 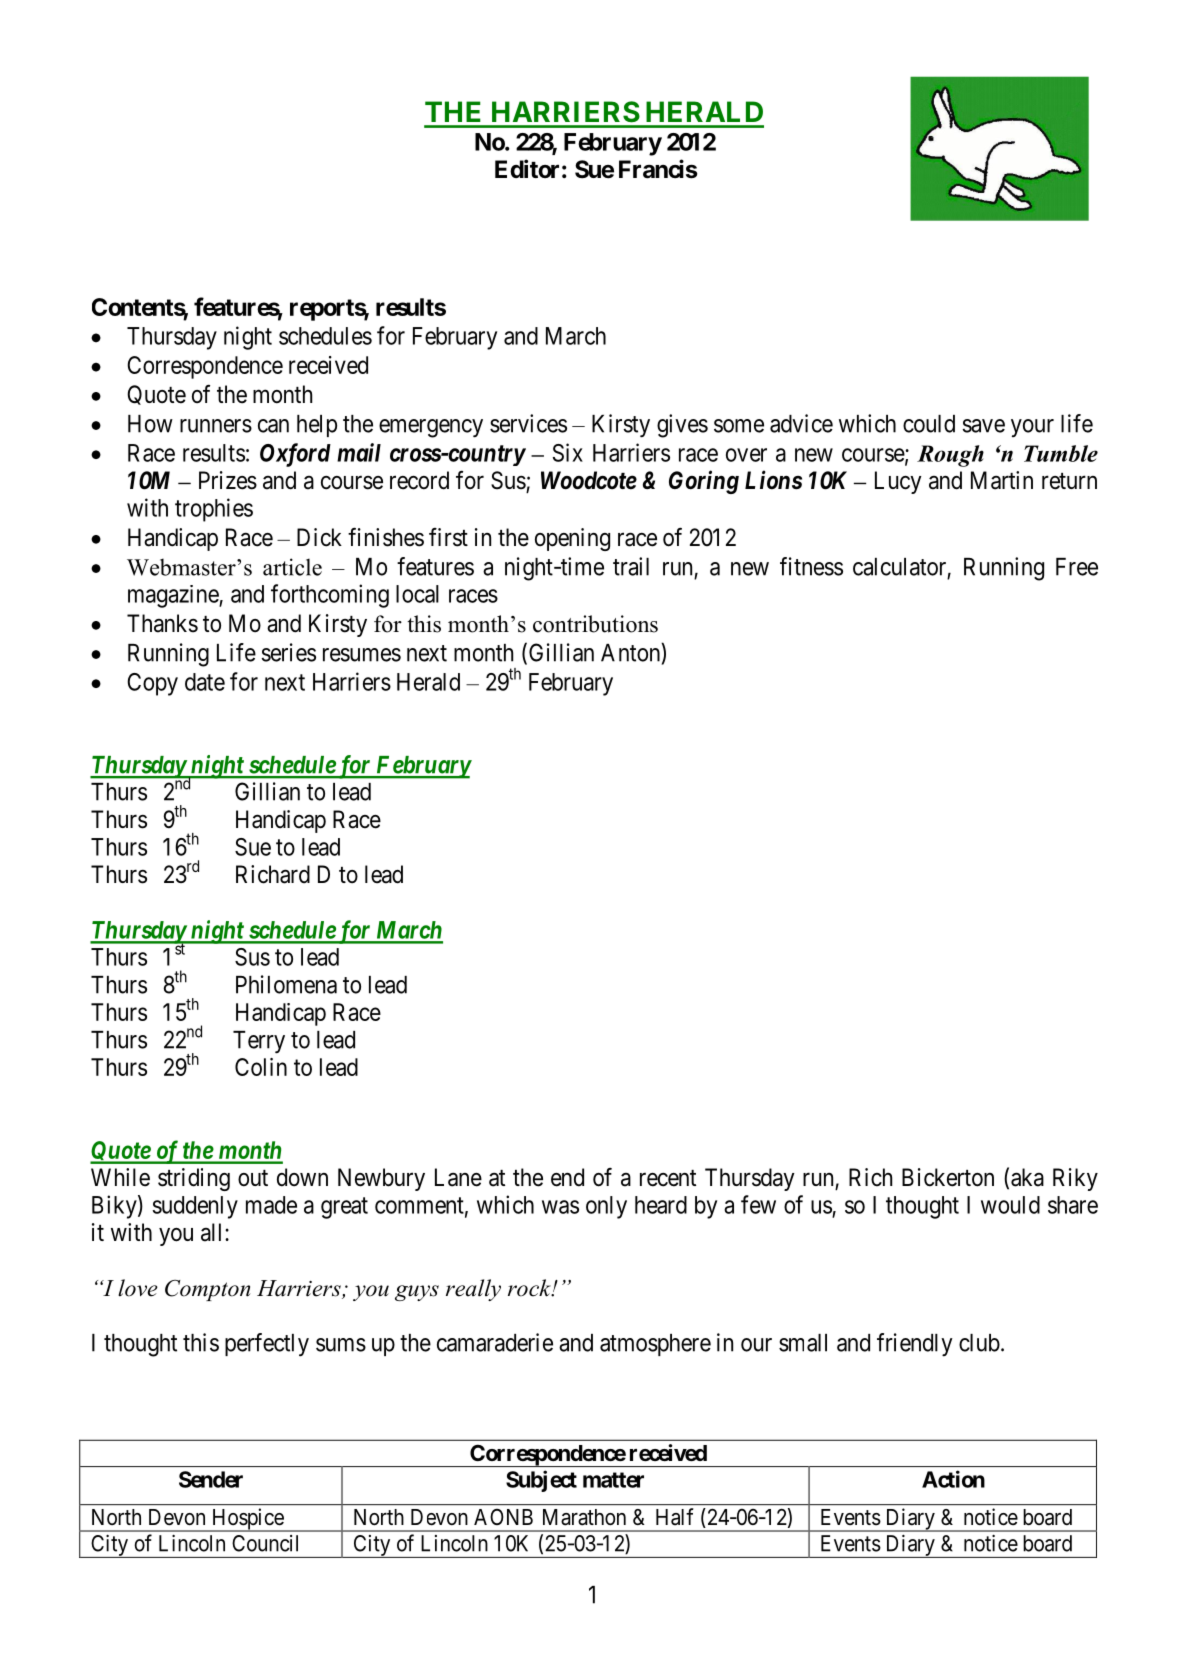 I want to click on aka, so click(x=1027, y=1177).
